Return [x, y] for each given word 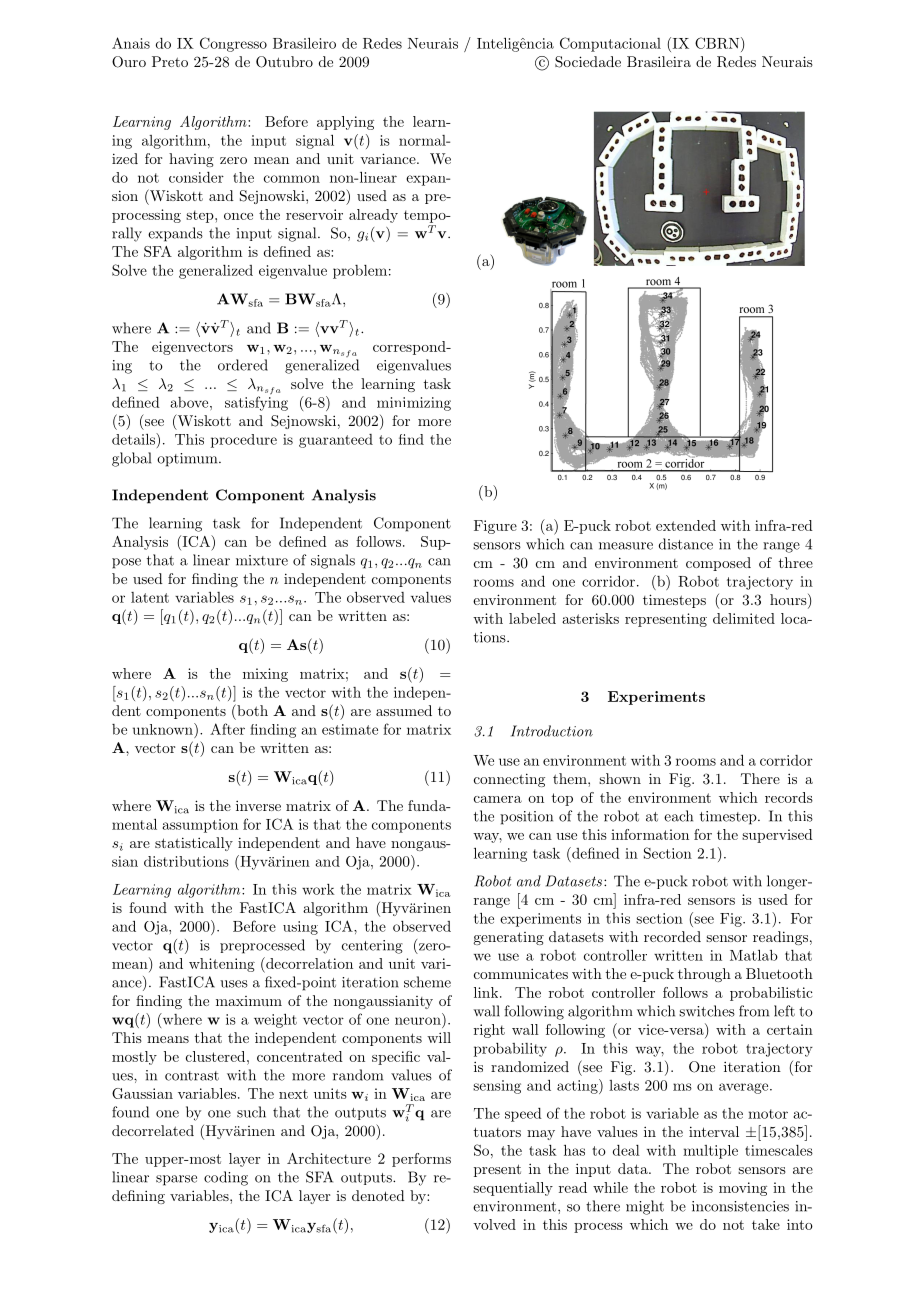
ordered [243, 365]
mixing [265, 675]
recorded [672, 936]
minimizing [414, 404]
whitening [222, 965]
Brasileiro [304, 43]
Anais [131, 43]
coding [226, 1178]
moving [743, 1189]
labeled [532, 618]
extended [686, 525]
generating [508, 938]
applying [345, 123]
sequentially [513, 1189]
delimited [744, 618]
